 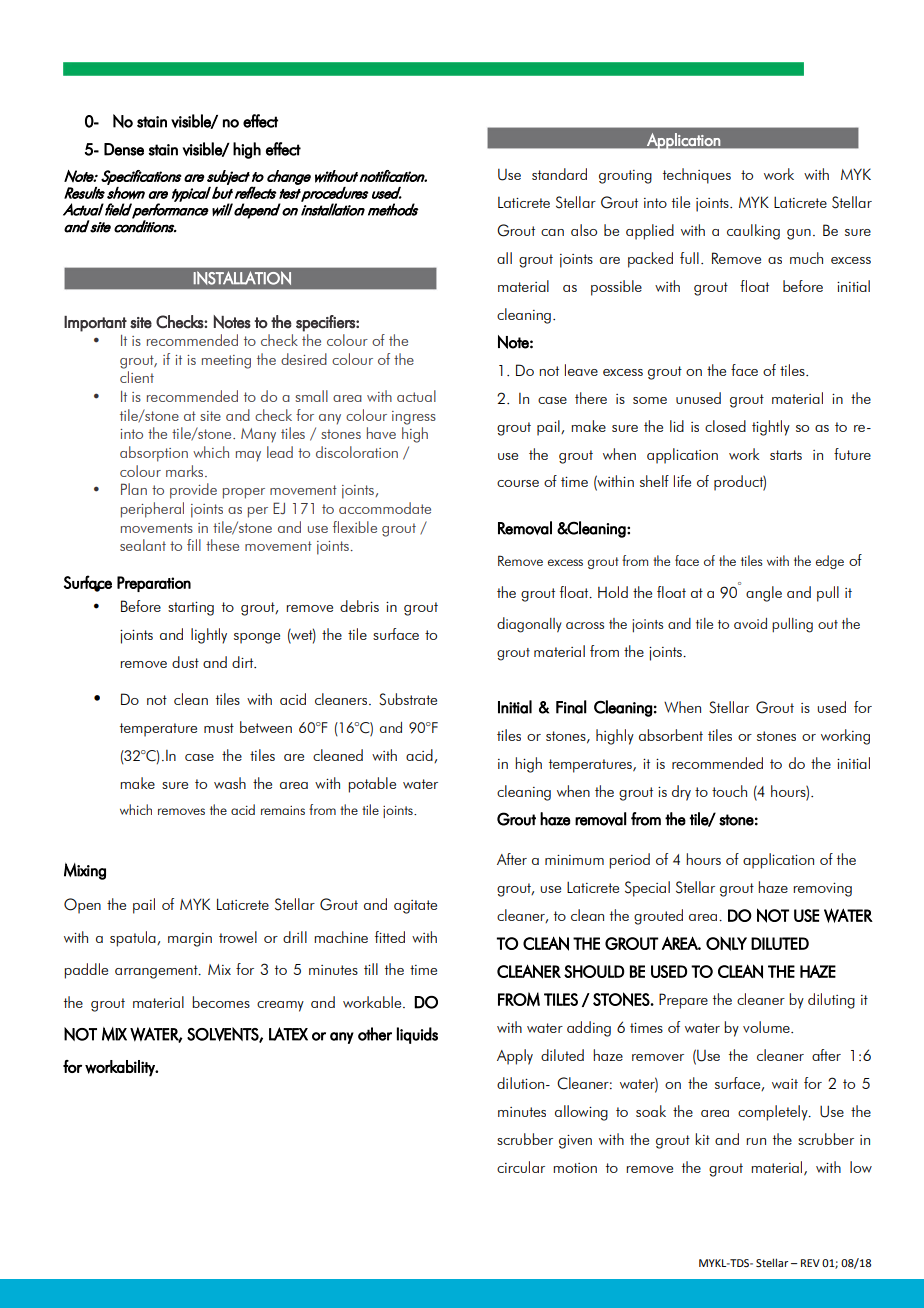 What do you see at coordinates (191, 609) in the page?
I see `starting` at bounding box center [191, 609].
